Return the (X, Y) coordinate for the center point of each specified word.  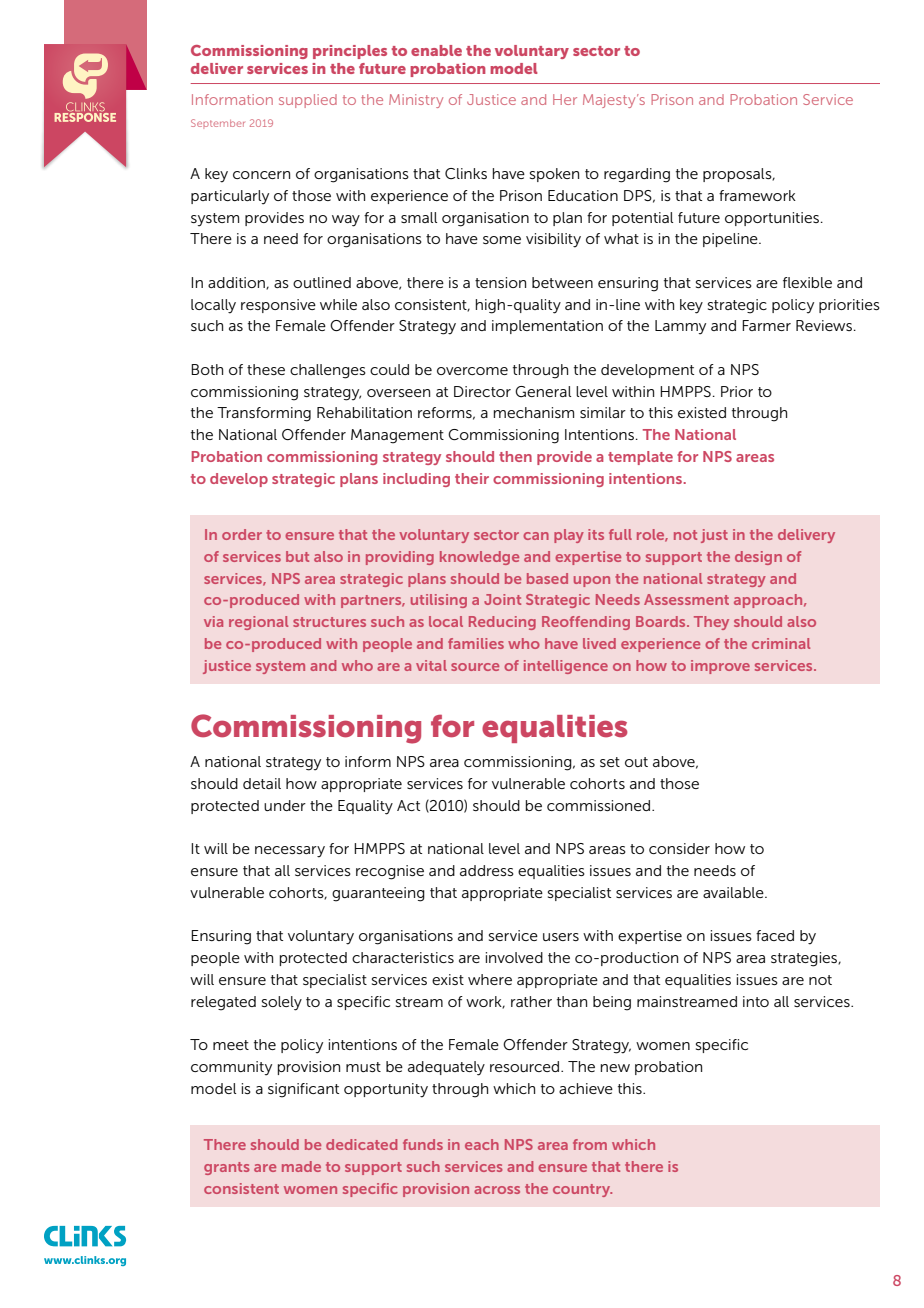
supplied (308, 101)
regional (258, 623)
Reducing (502, 623)
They (711, 623)
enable (436, 50)
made (301, 1166)
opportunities (772, 219)
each (482, 1144)
